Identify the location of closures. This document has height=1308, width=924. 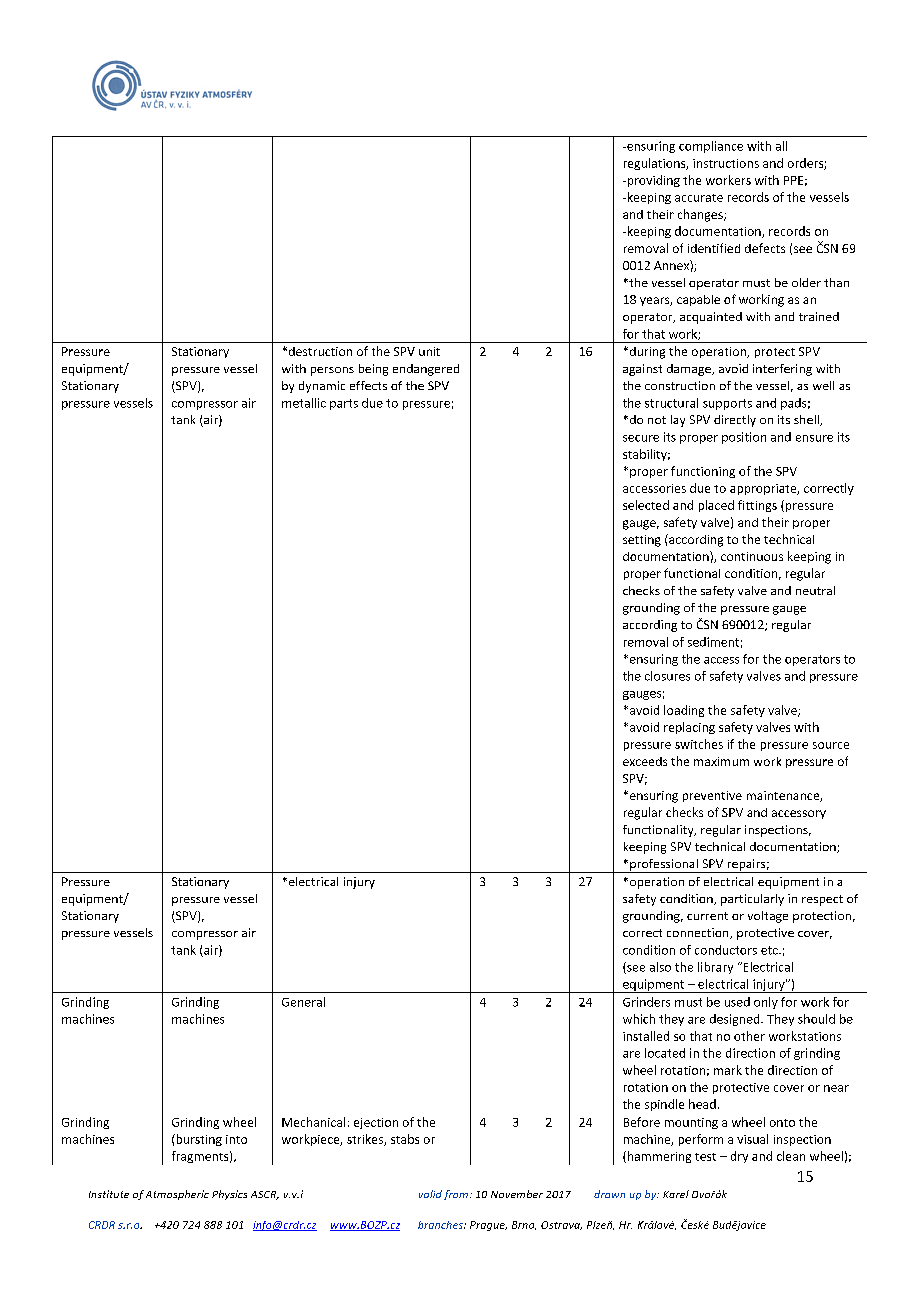
(667, 676).
